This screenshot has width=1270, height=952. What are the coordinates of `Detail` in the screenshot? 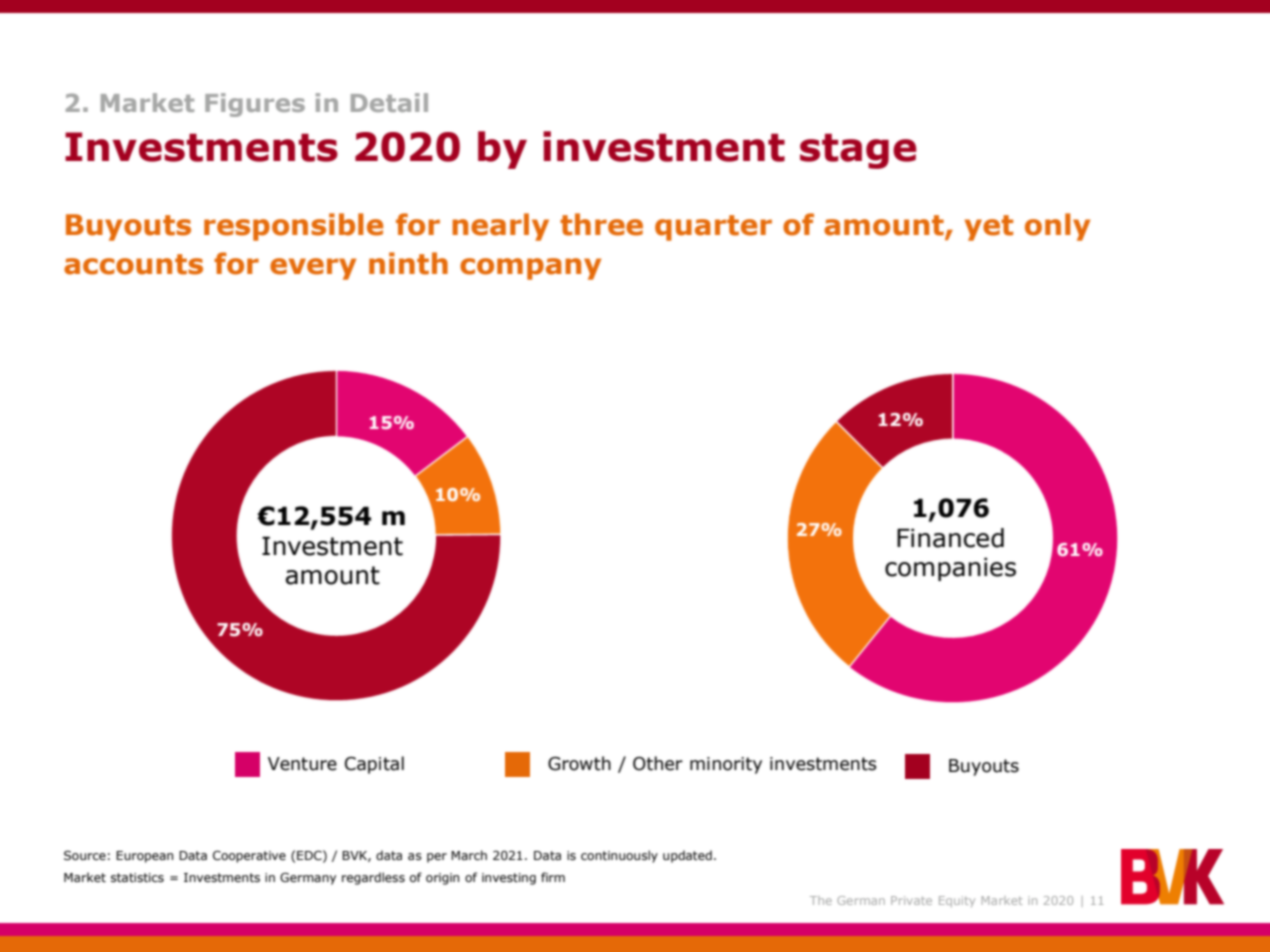 It's located at (389, 102).
